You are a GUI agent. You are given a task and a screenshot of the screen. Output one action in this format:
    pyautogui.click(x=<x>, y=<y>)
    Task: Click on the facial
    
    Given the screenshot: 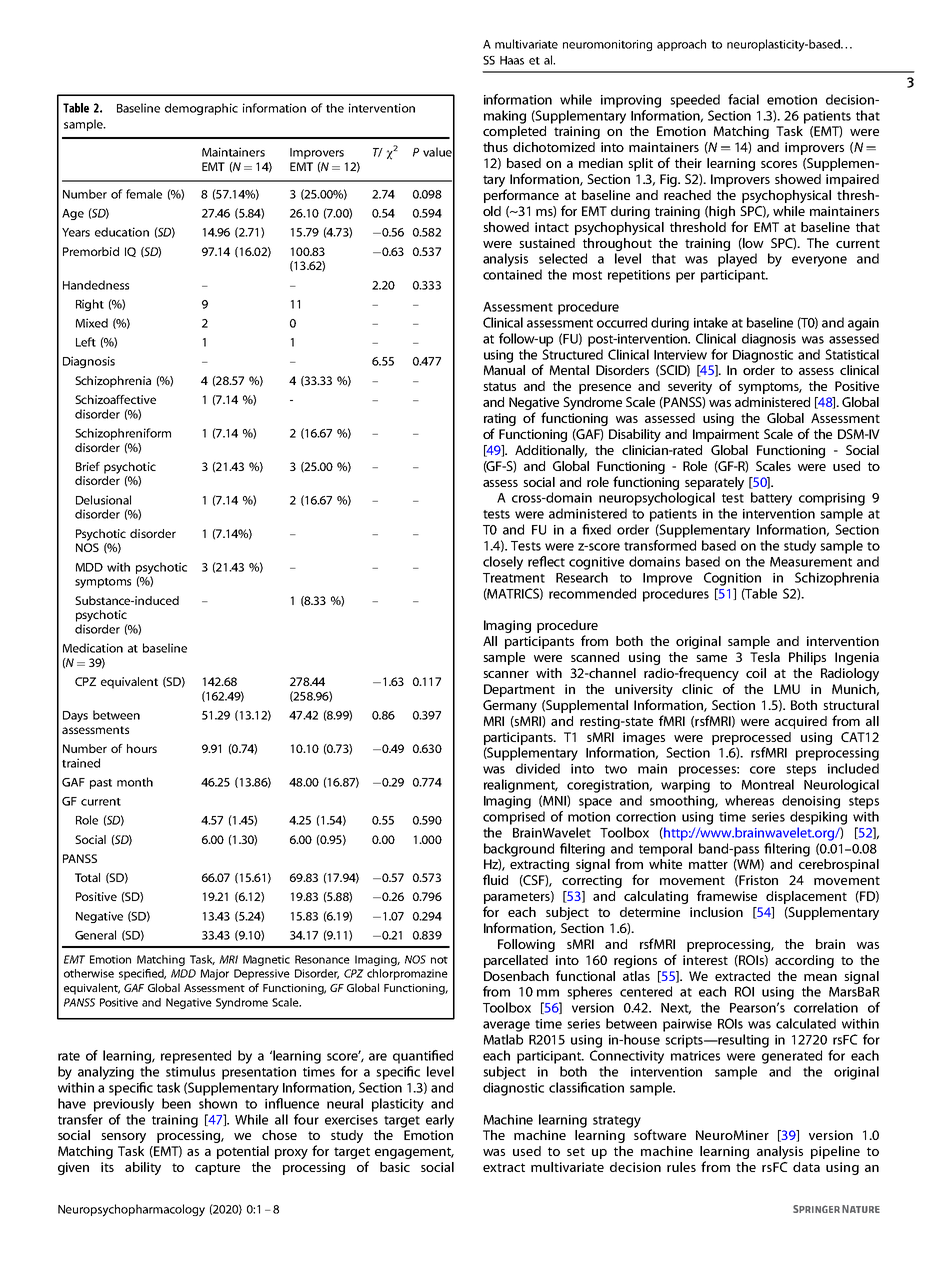 What is the action you would take?
    pyautogui.click(x=743, y=99)
